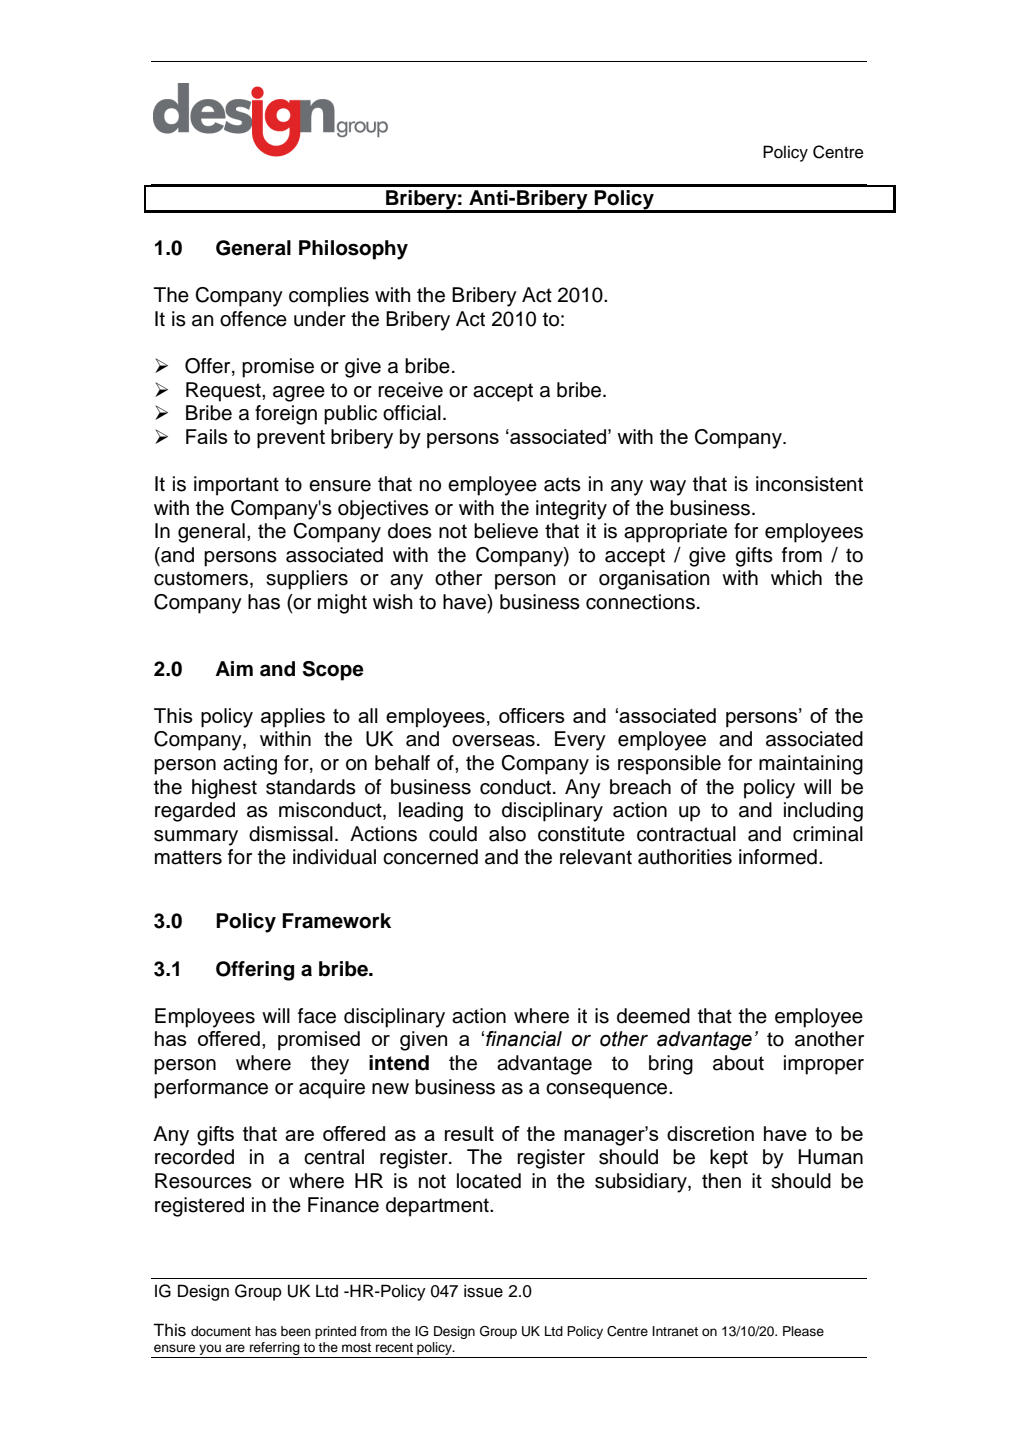 This screenshot has width=1018, height=1439. I want to click on been, so click(296, 1331).
